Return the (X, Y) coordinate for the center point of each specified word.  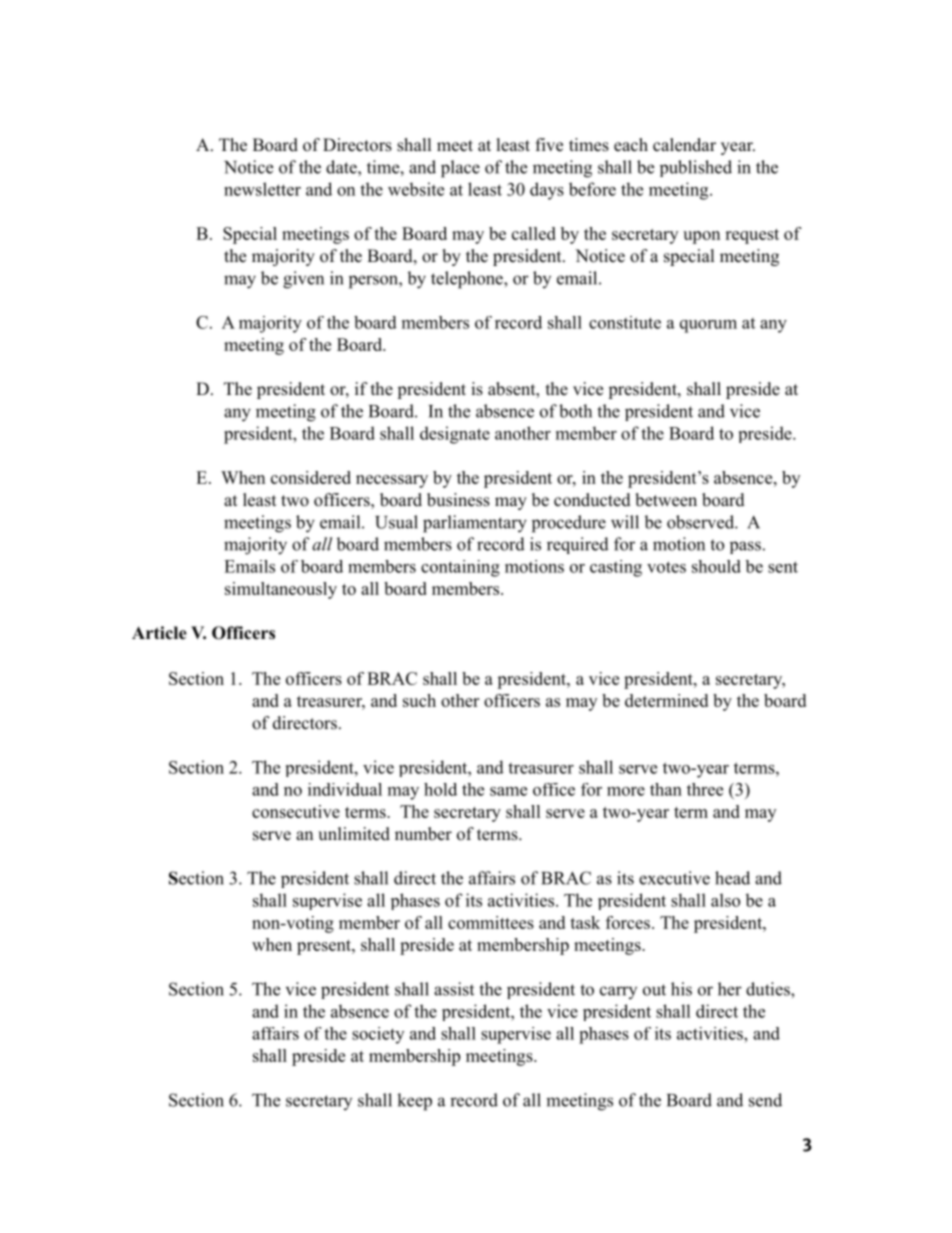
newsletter (262, 189)
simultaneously (281, 590)
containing (460, 568)
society (378, 1035)
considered (311, 477)
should (716, 566)
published (696, 168)
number (423, 834)
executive (674, 878)
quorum (708, 326)
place (460, 169)
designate (455, 435)
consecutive (296, 811)
